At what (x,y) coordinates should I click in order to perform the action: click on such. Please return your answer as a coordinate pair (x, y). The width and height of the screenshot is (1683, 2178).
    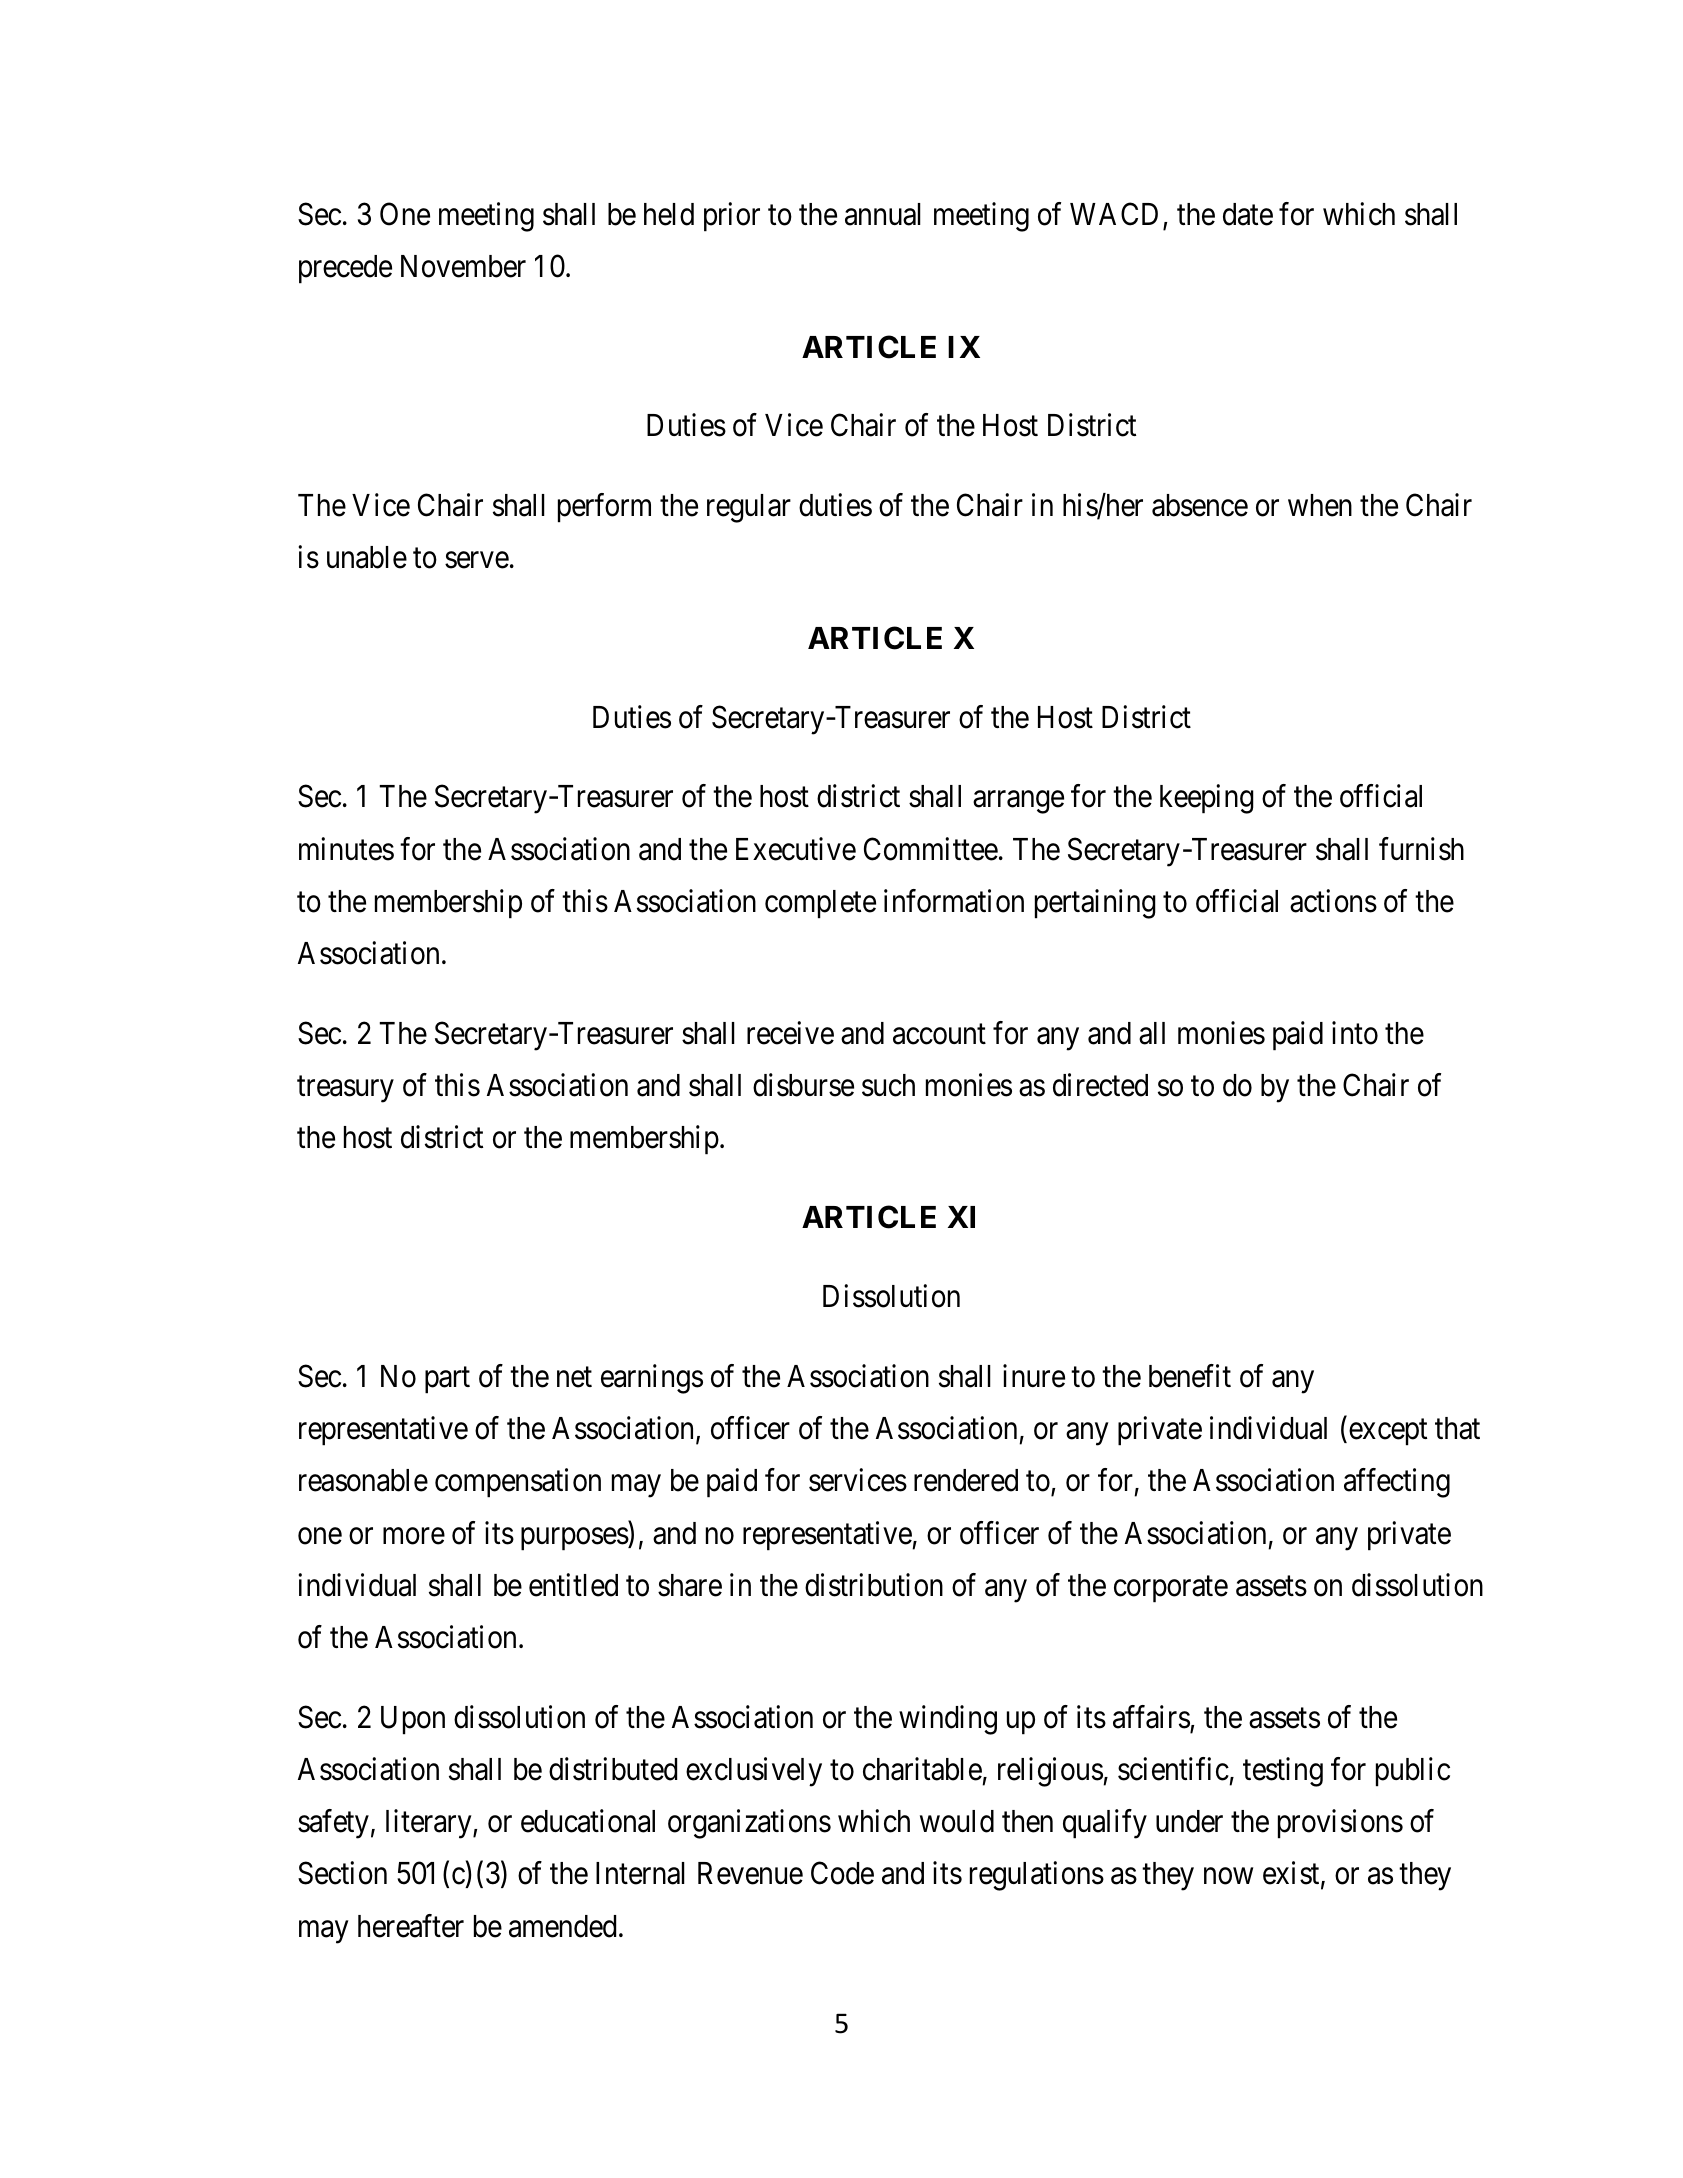
    Looking at the image, I should click on (888, 1085).
